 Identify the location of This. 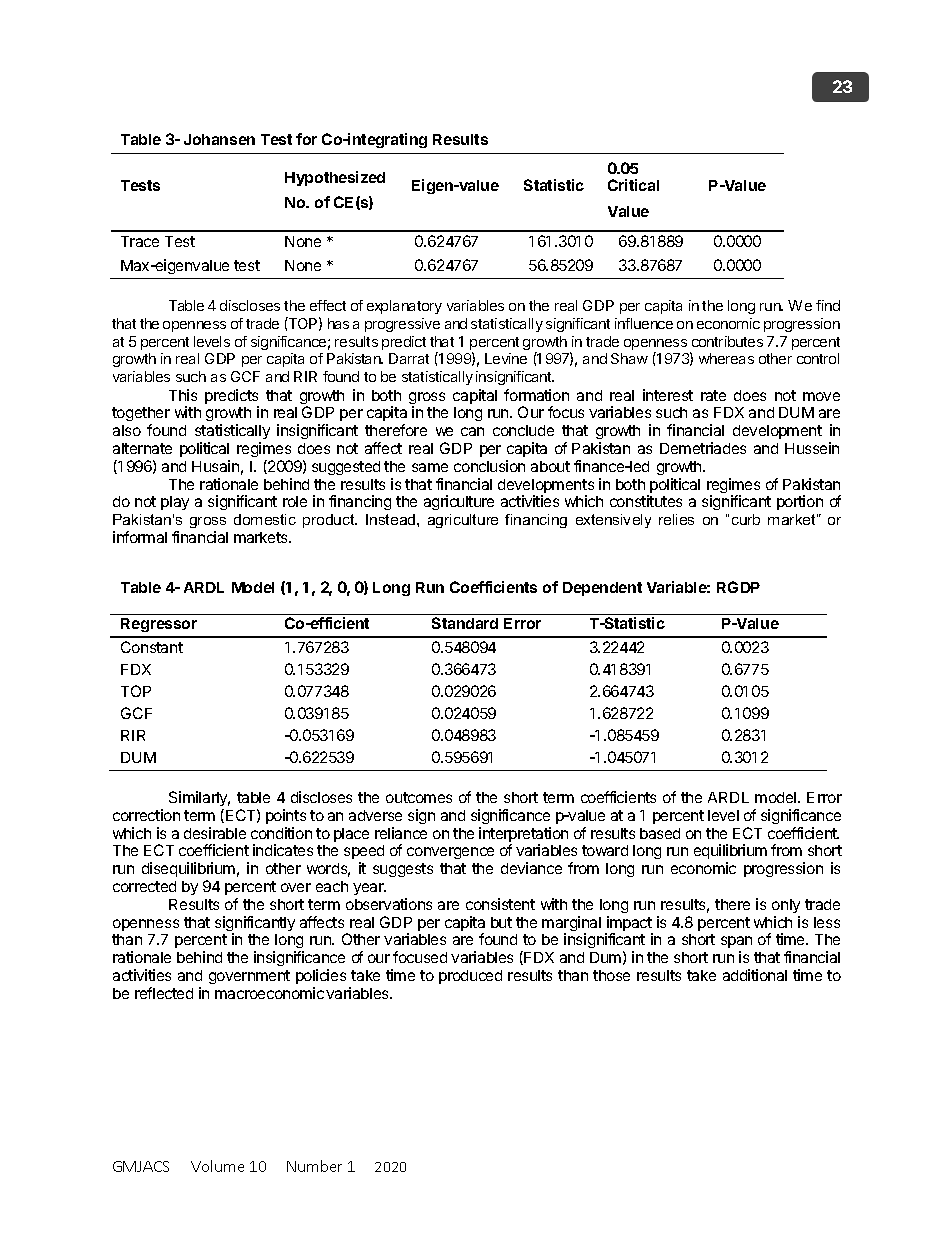
(183, 395).
